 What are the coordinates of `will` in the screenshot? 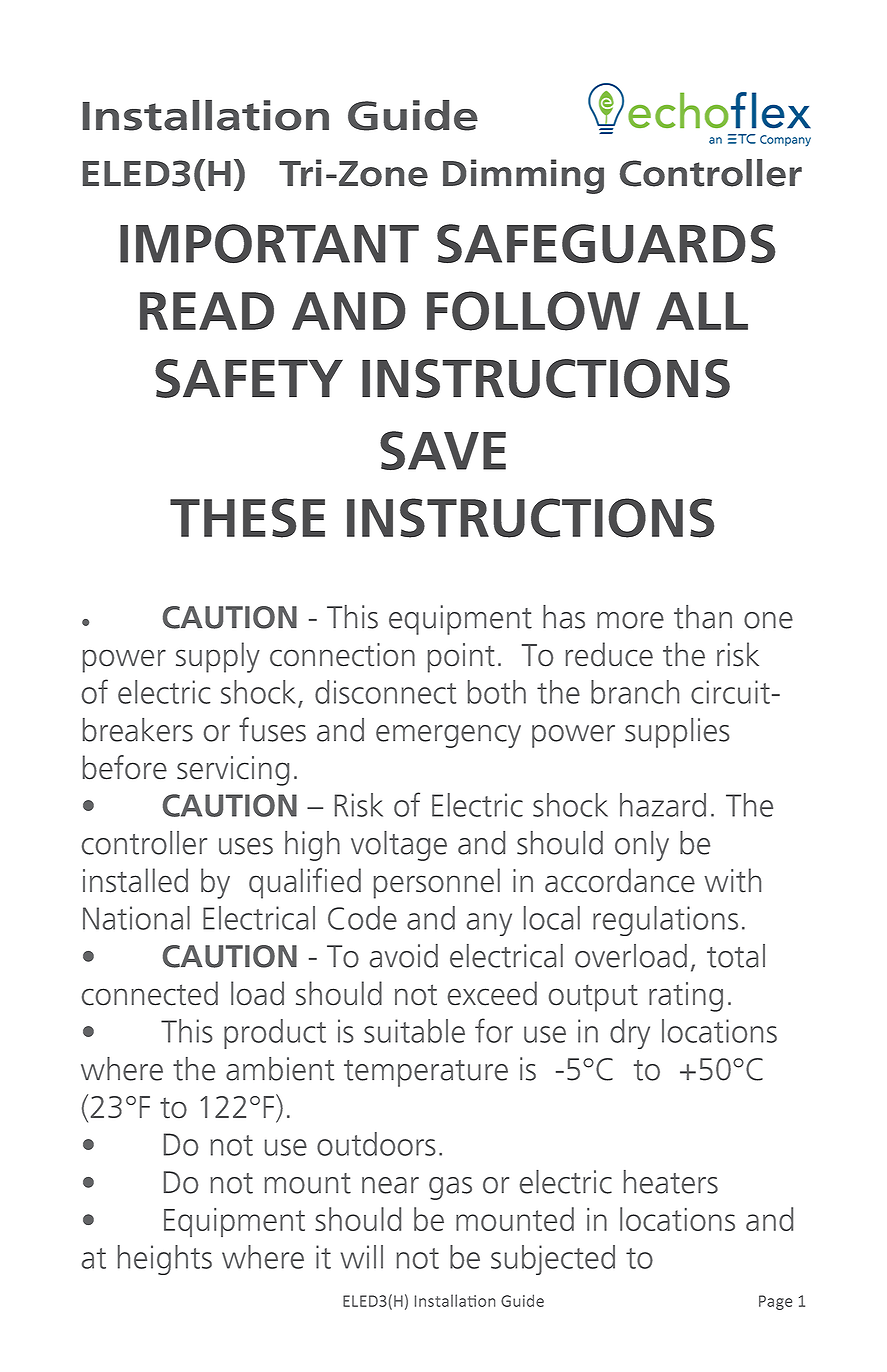 It's located at (362, 1257).
